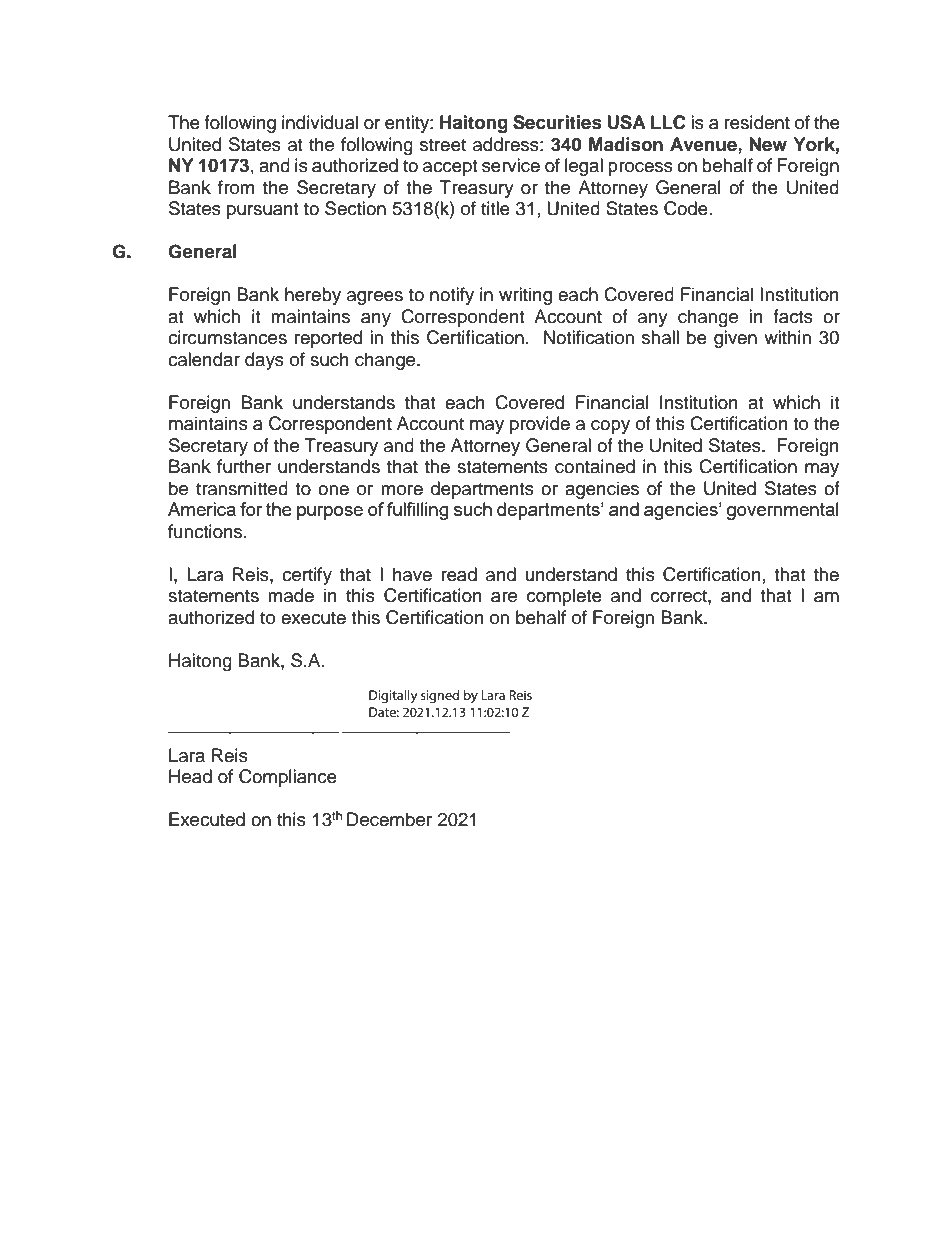 The height and width of the page is (1233, 952). Describe the element at coordinates (459, 574) in the page. I see `read` at that location.
